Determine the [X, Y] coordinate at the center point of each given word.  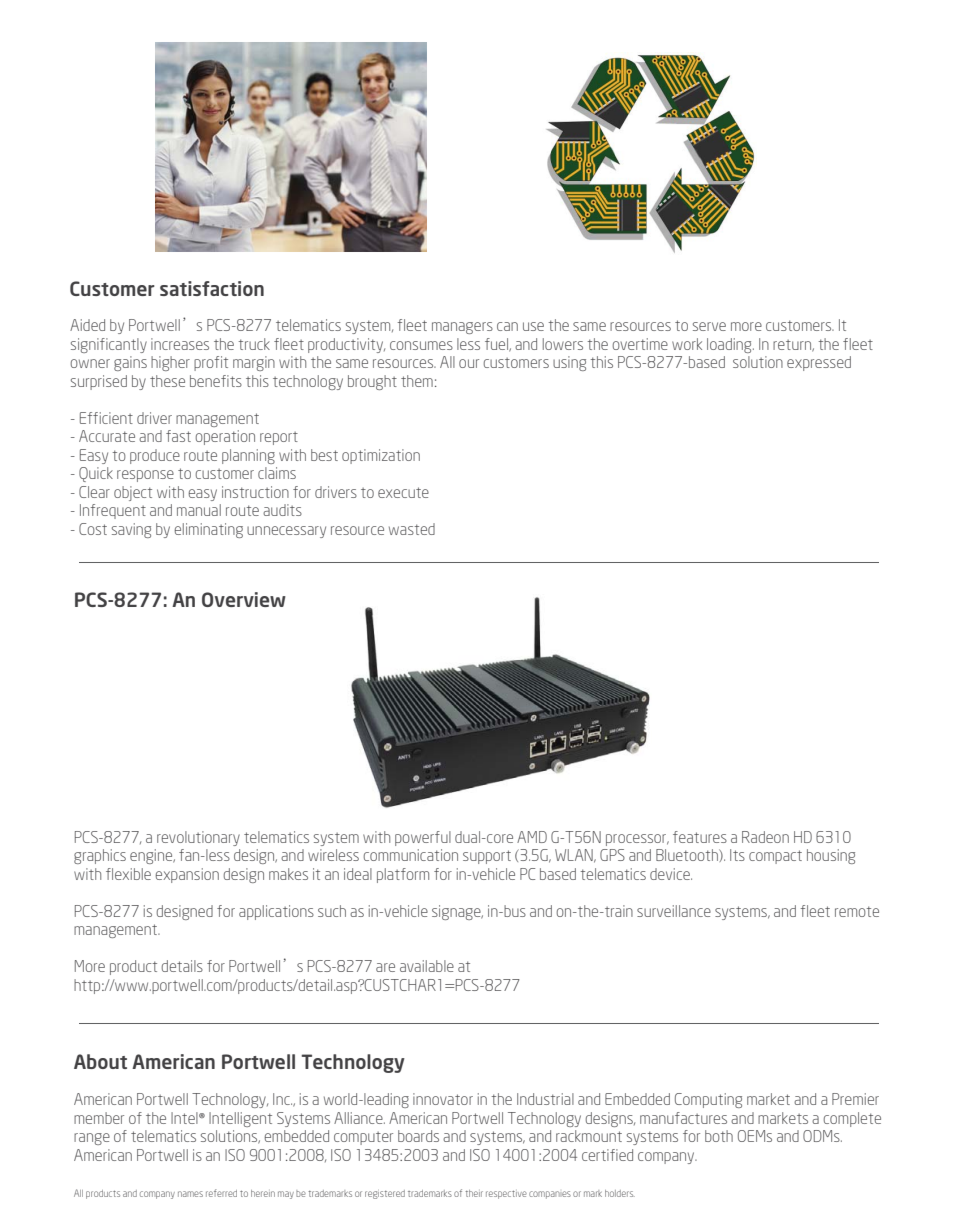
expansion [187, 875]
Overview [244, 599]
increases [180, 344]
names [190, 1194]
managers [462, 328]
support [487, 857]
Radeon [765, 837]
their [474, 1193]
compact [775, 857]
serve [709, 326]
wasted [412, 529]
